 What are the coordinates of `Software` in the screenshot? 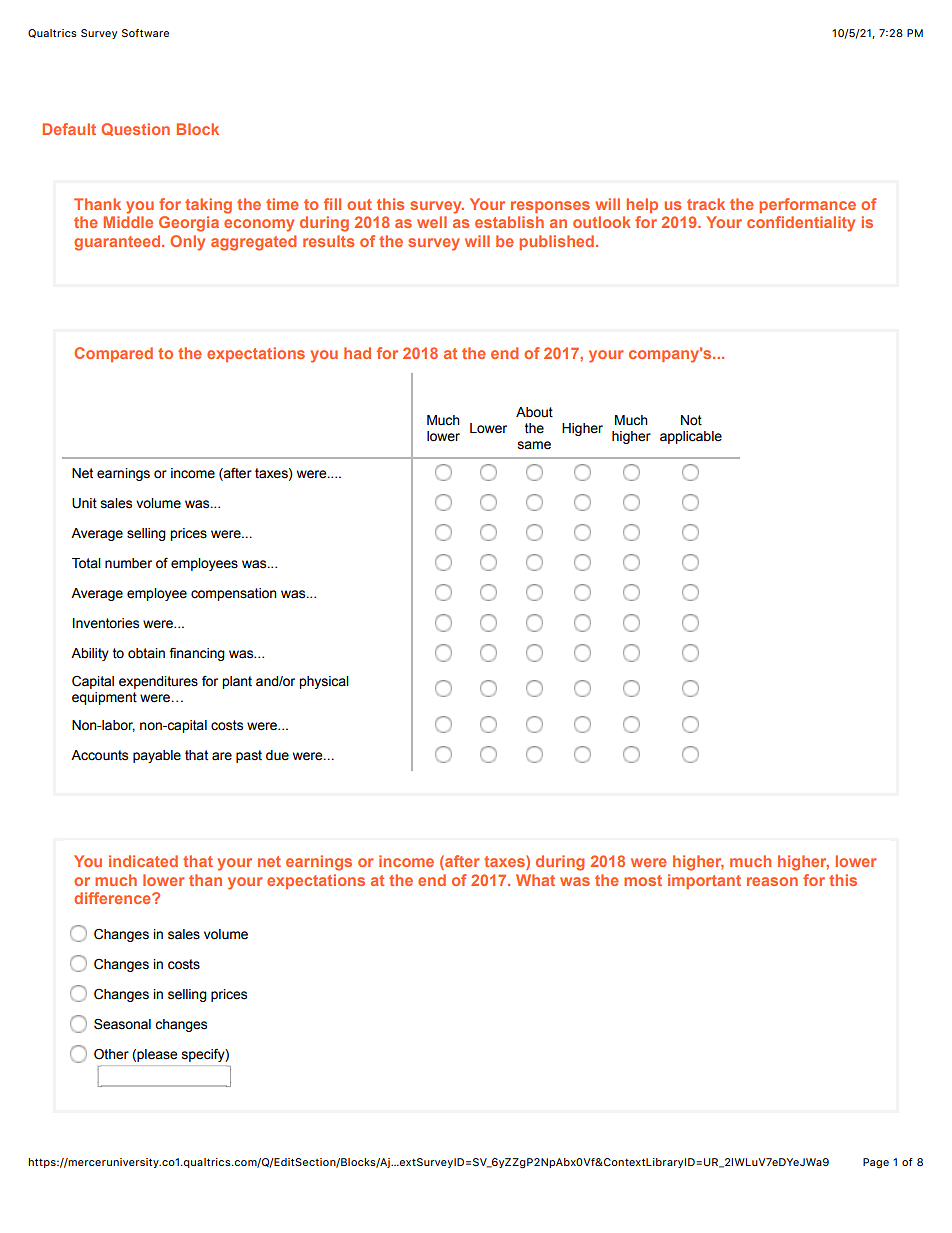 It's located at (145, 33).
